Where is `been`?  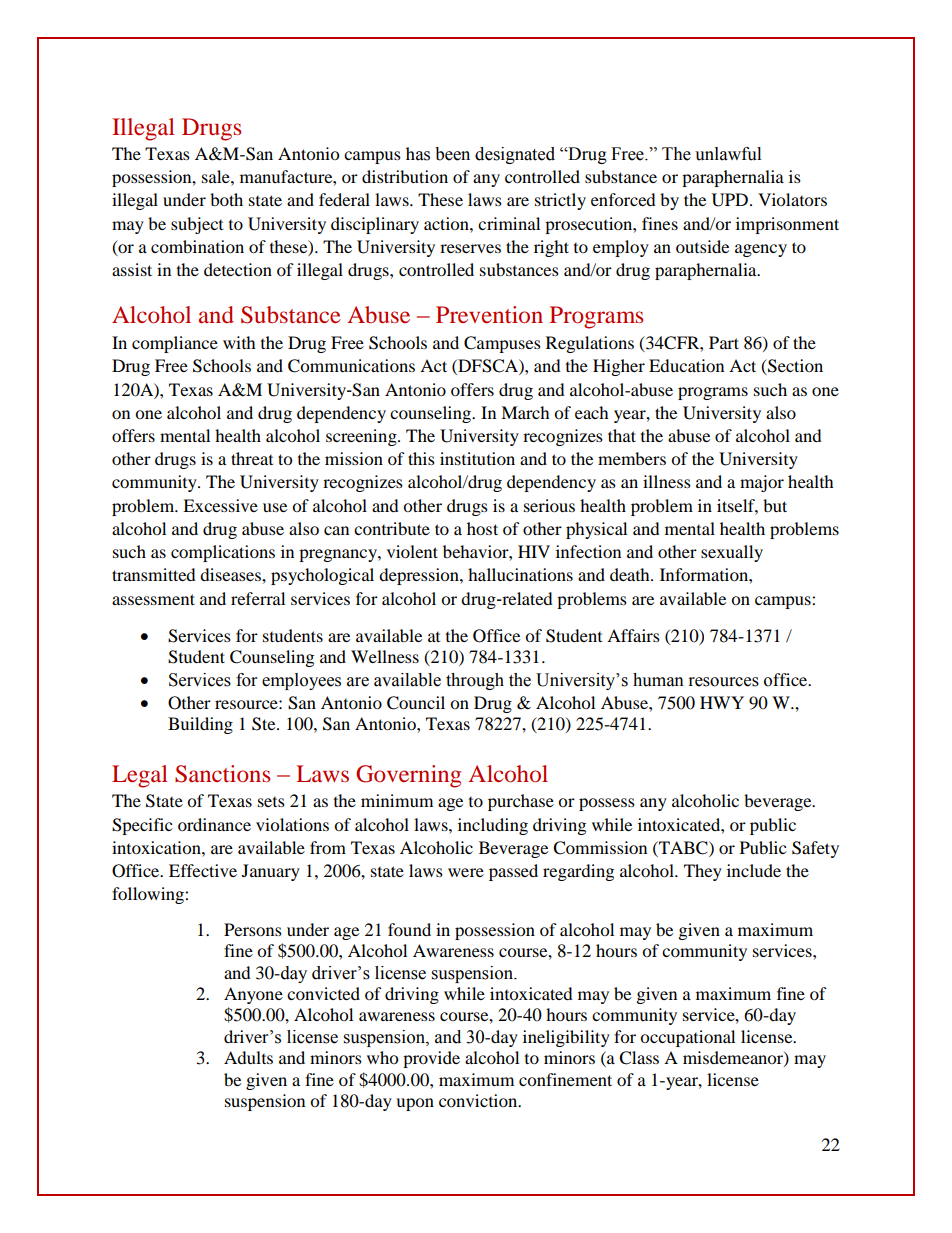
been is located at coordinates (452, 154).
